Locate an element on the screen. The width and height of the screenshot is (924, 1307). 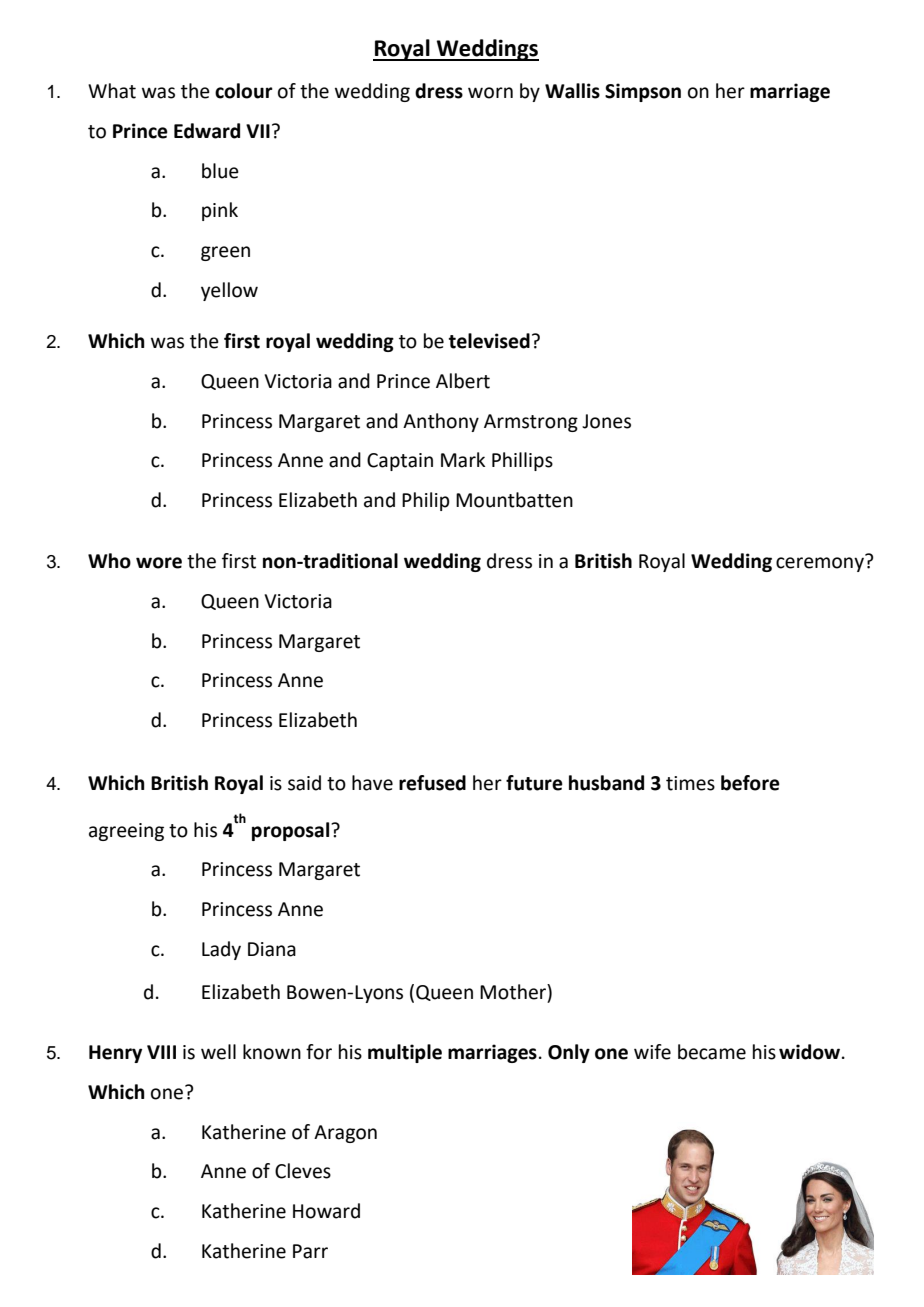
became is located at coordinates (712, 1052).
